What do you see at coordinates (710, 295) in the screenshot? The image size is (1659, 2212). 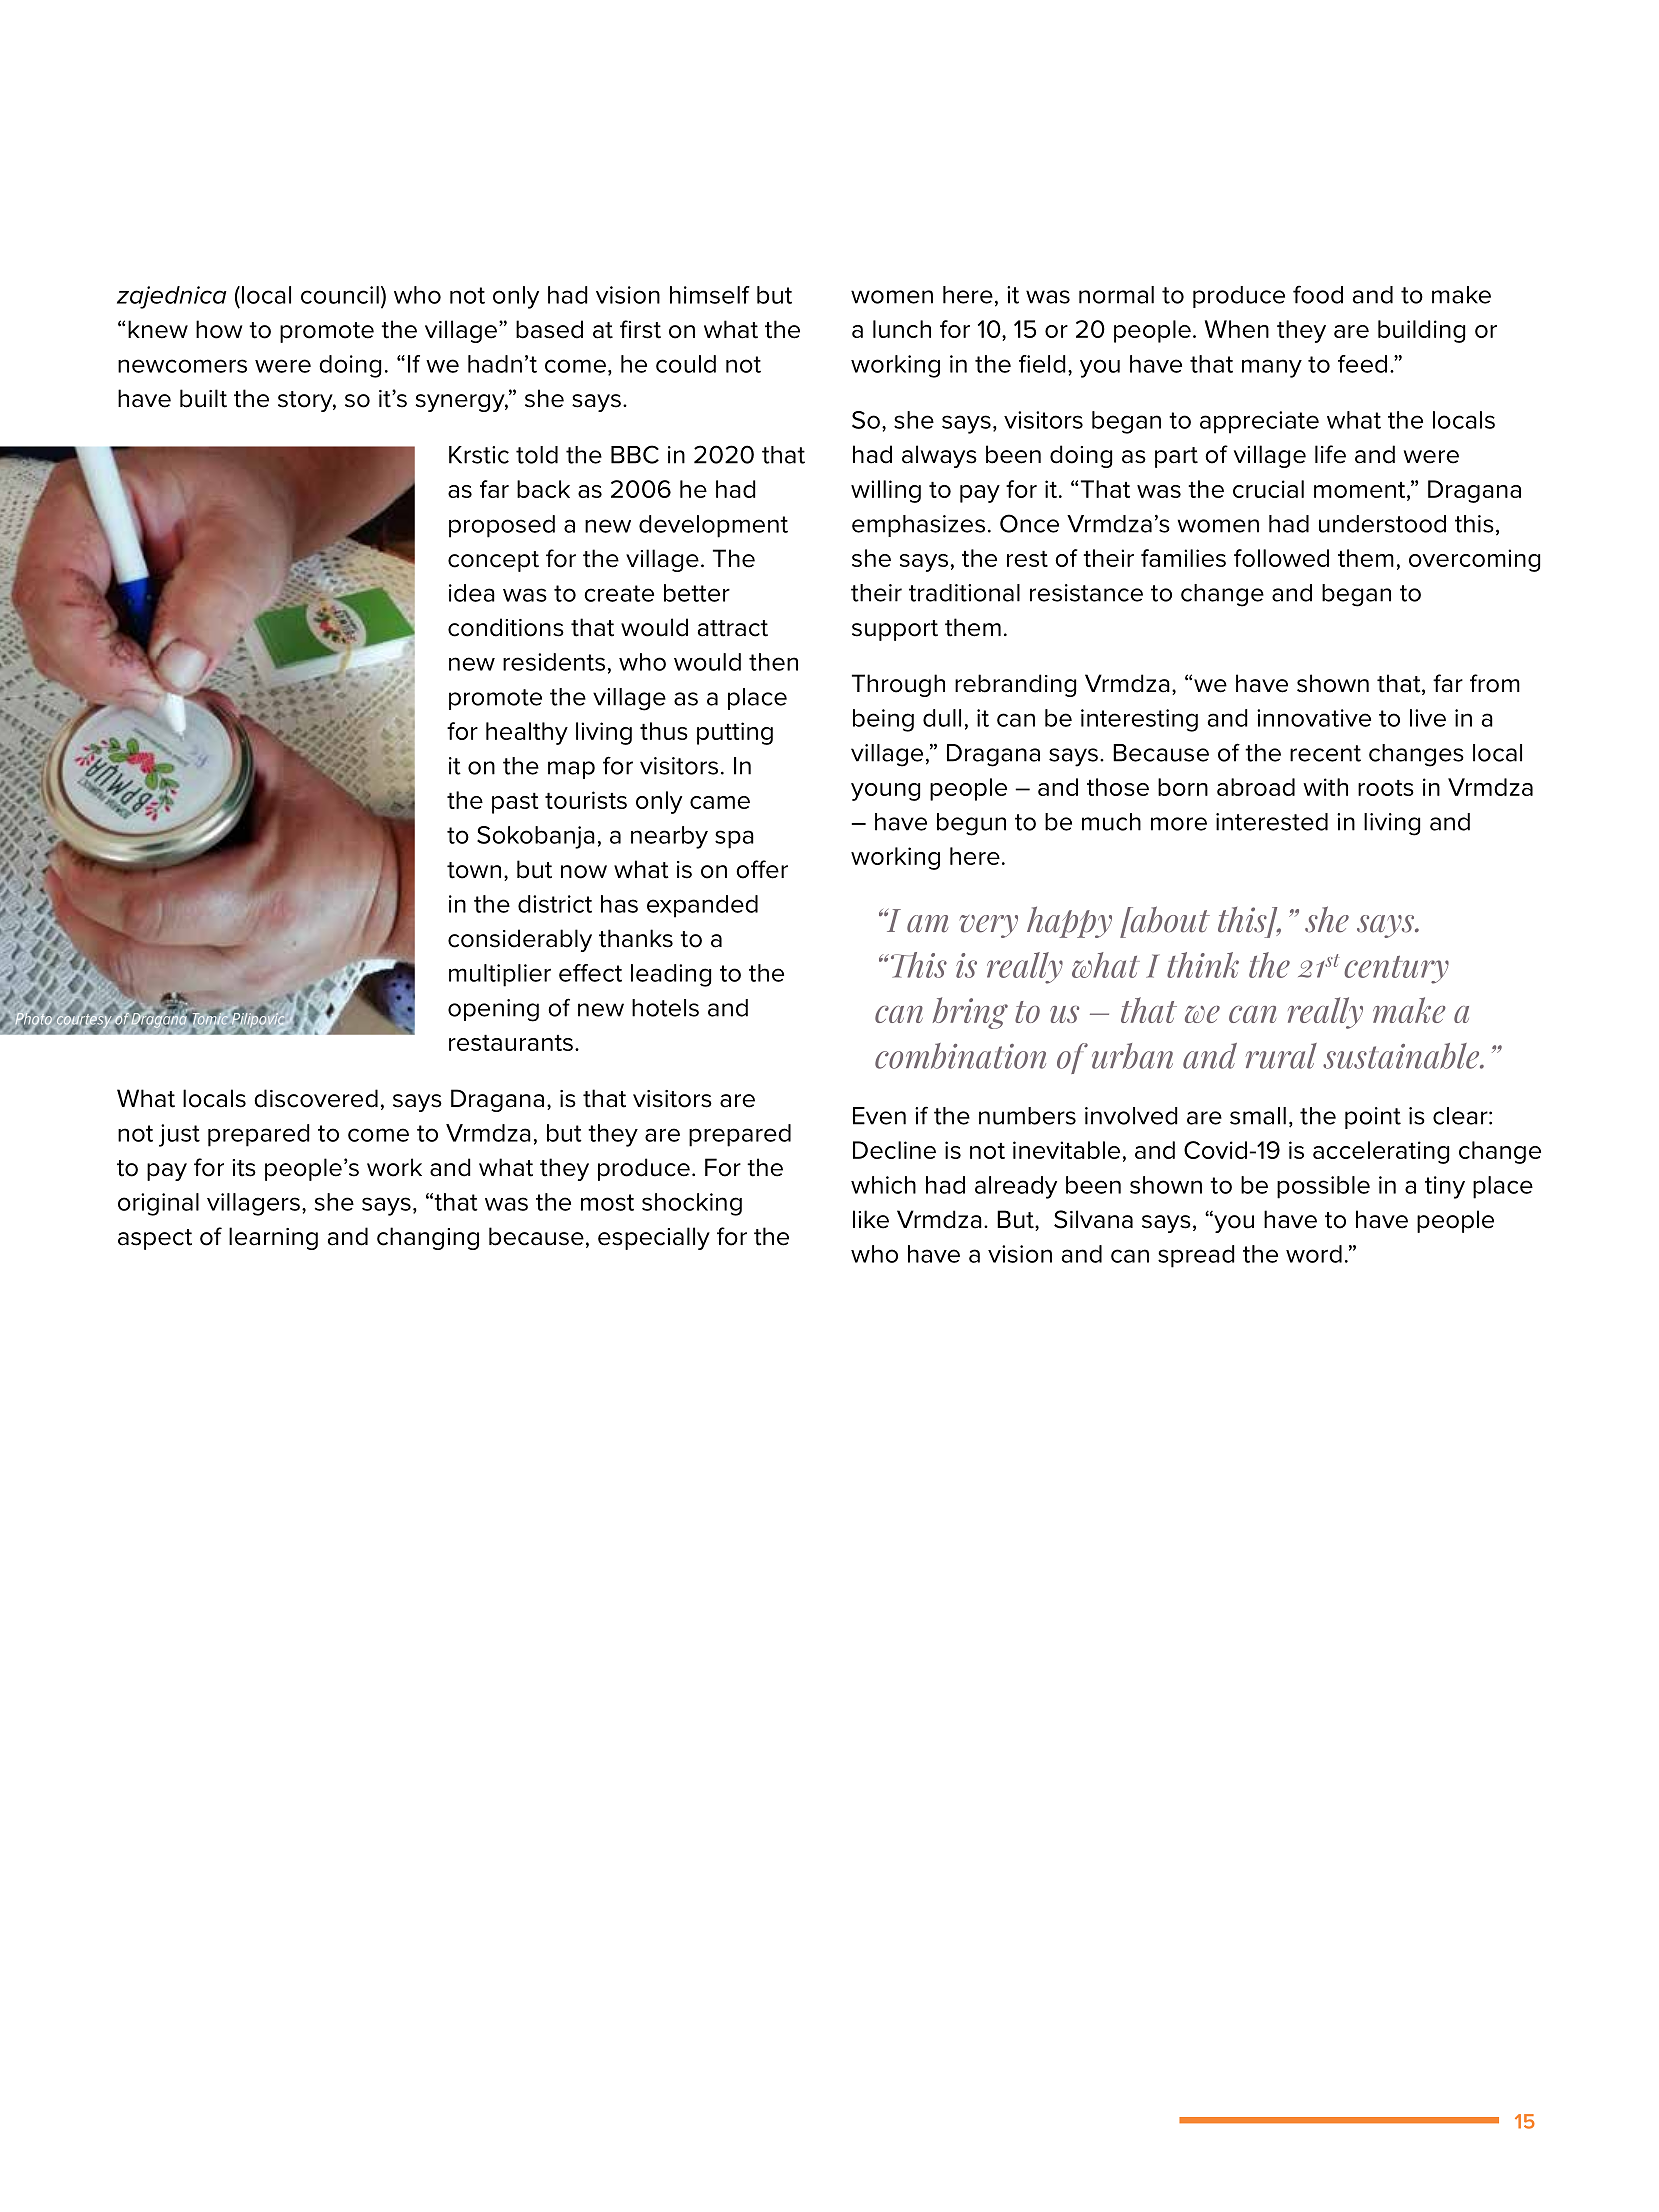 I see `himself` at bounding box center [710, 295].
